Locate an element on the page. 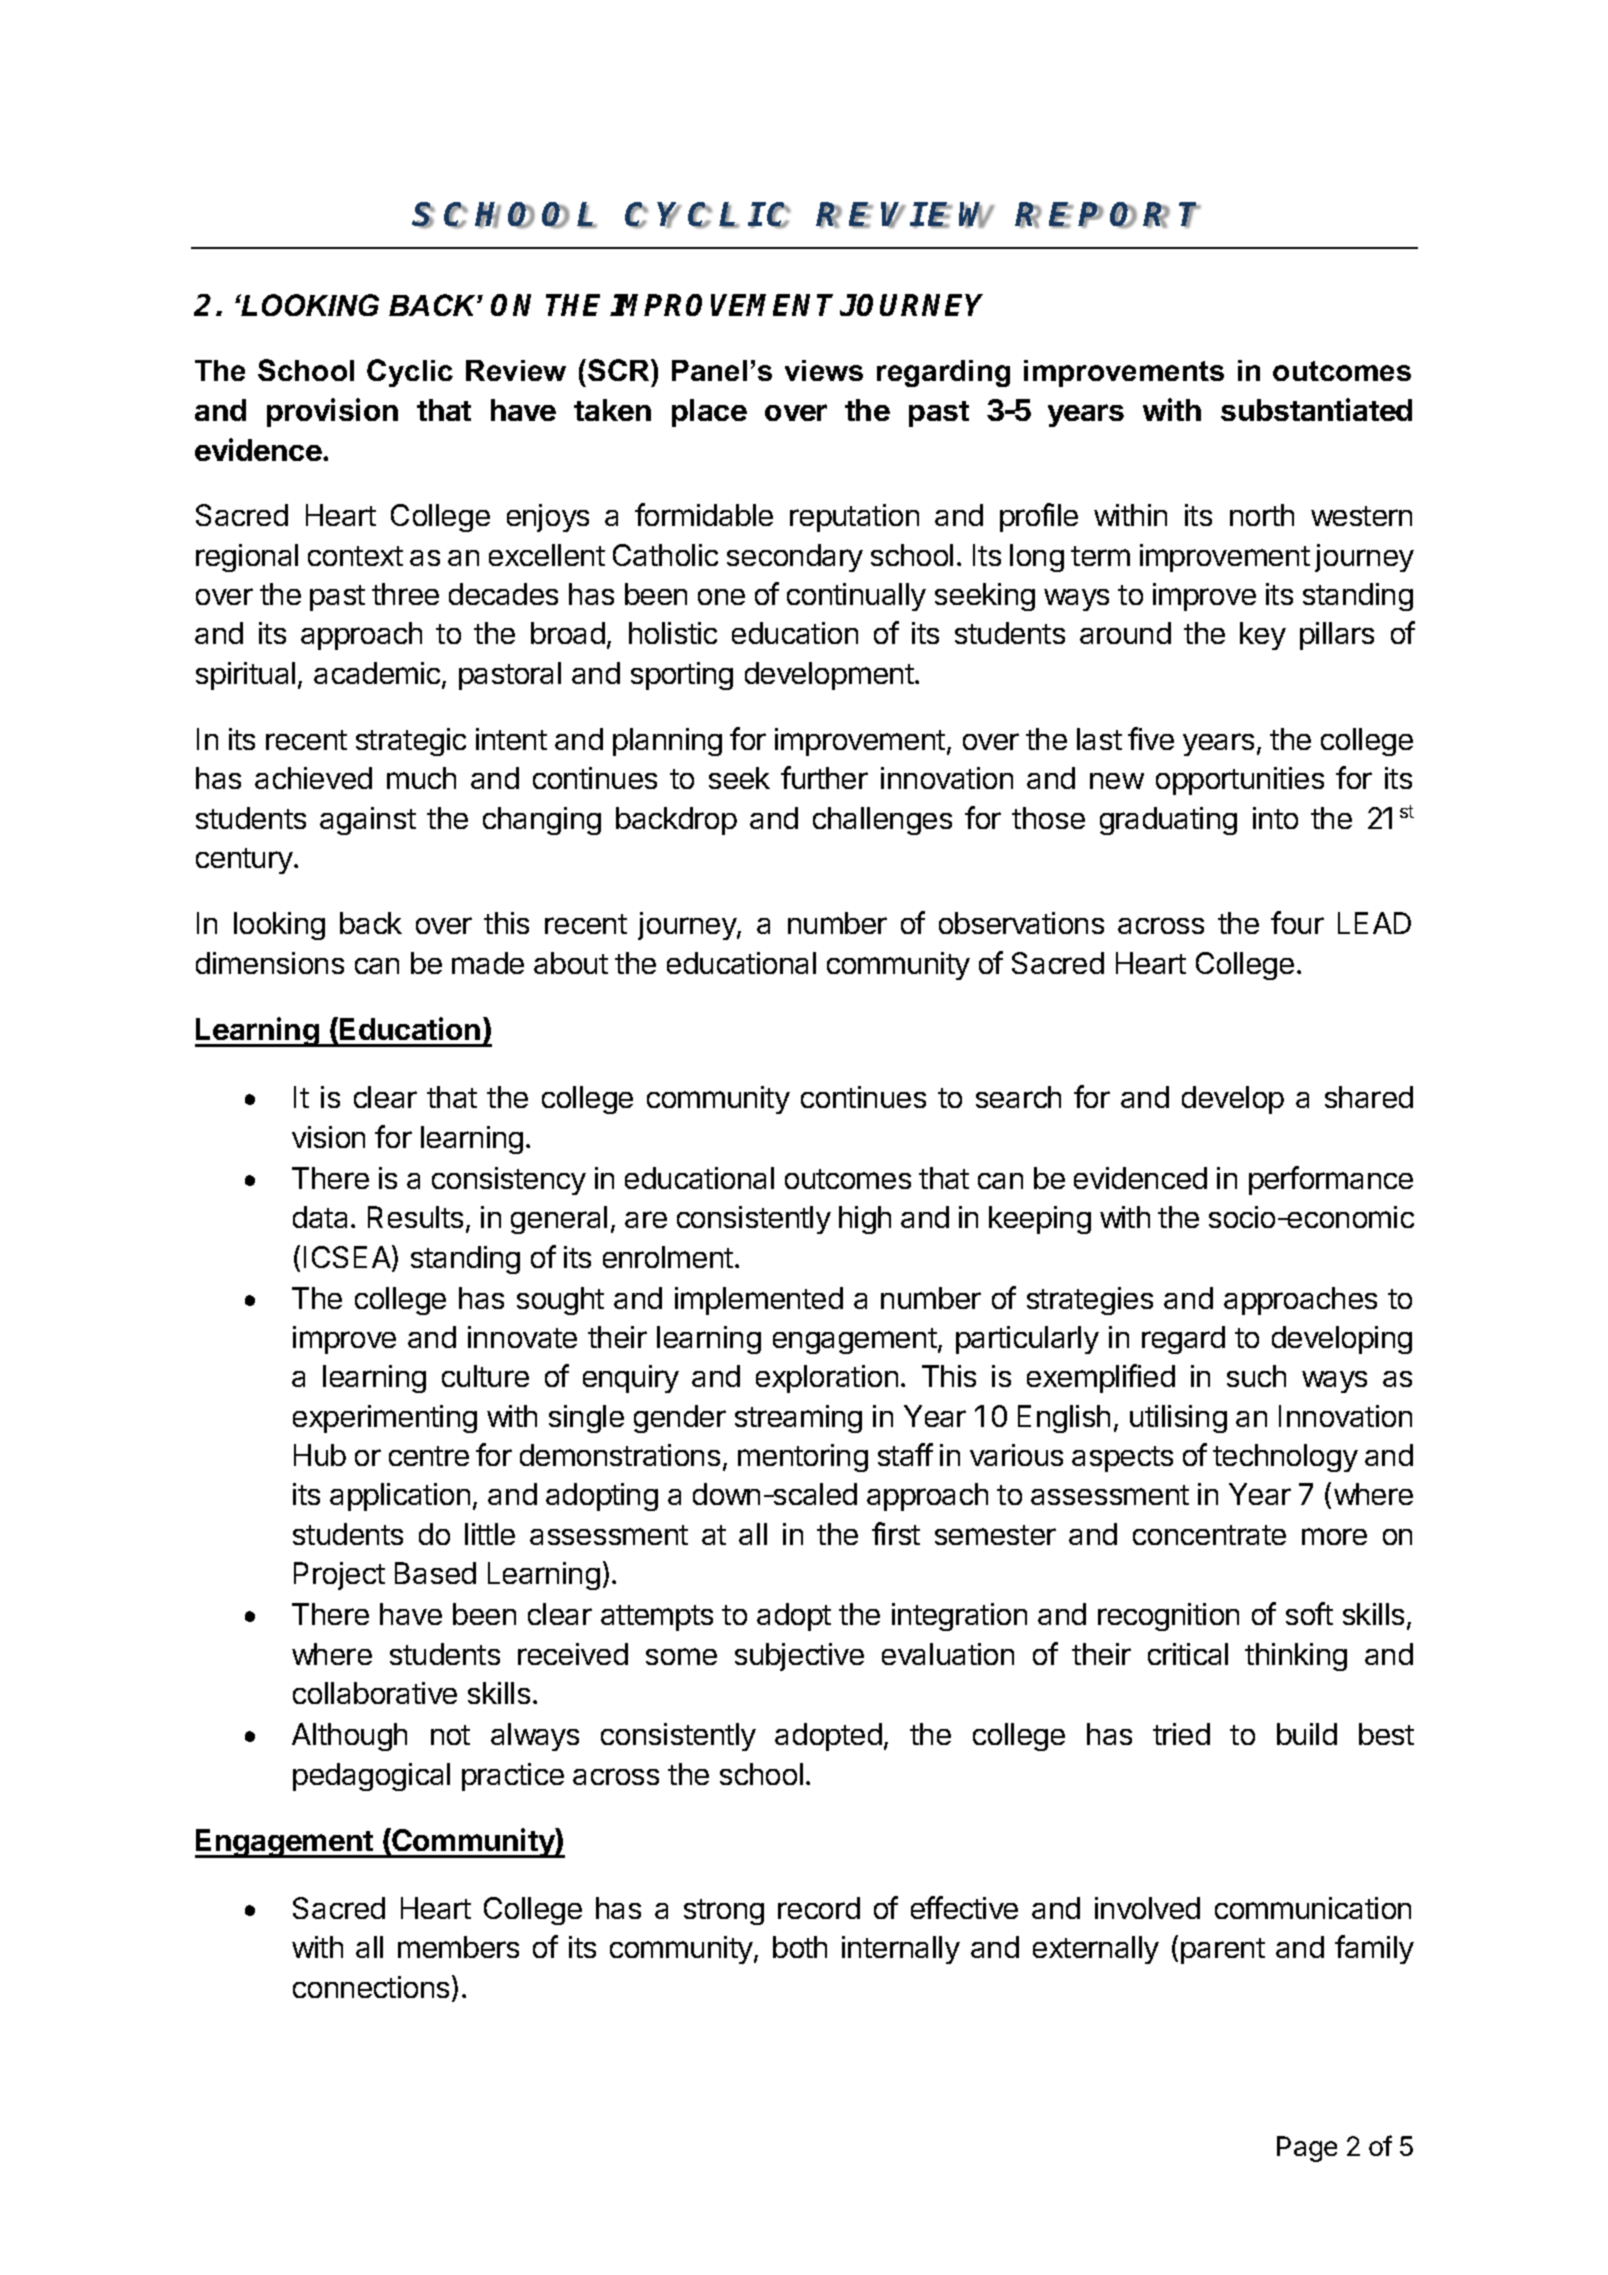  Cyclic is located at coordinates (410, 373).
